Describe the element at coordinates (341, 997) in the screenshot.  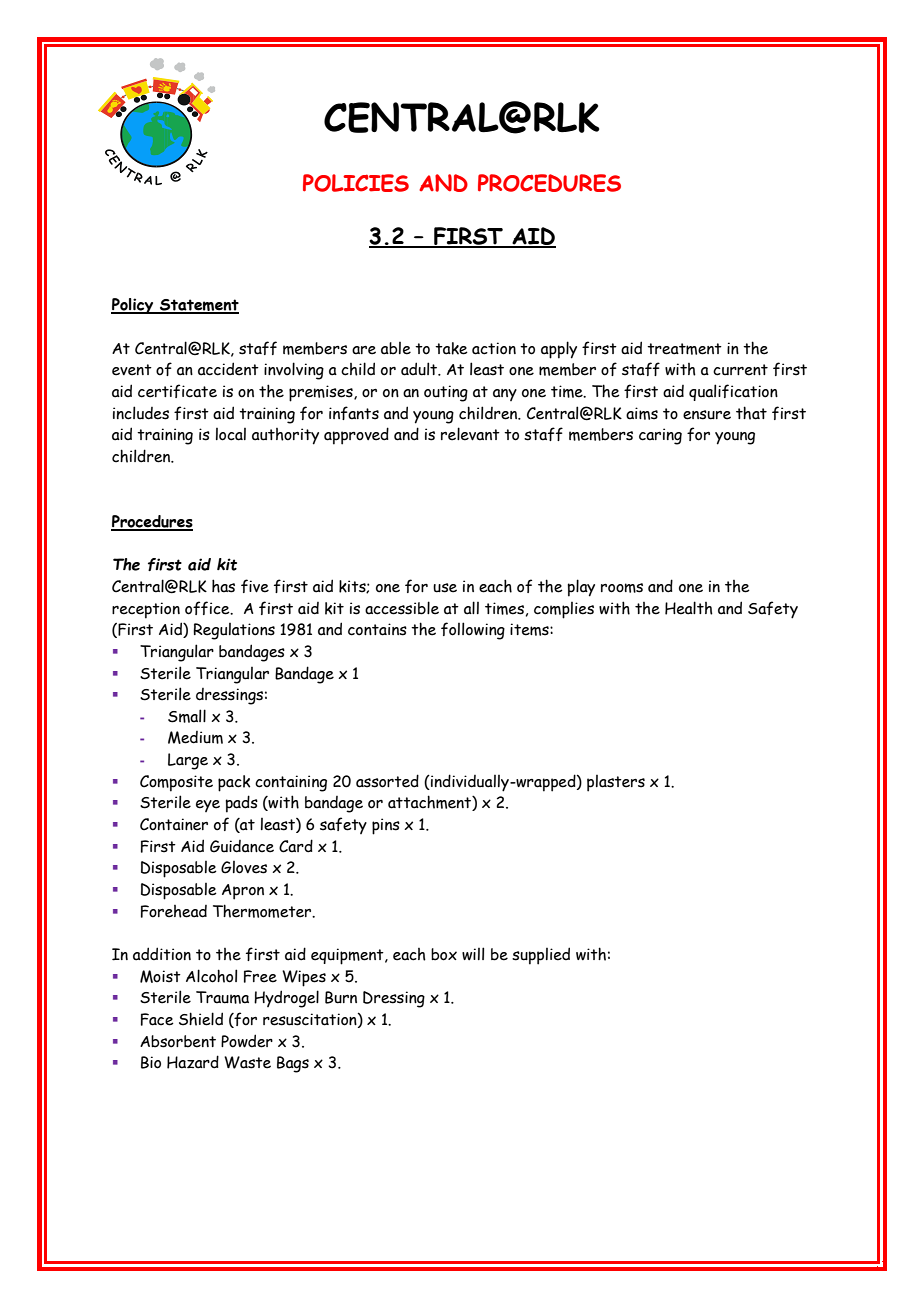
I see `Burn` at that location.
